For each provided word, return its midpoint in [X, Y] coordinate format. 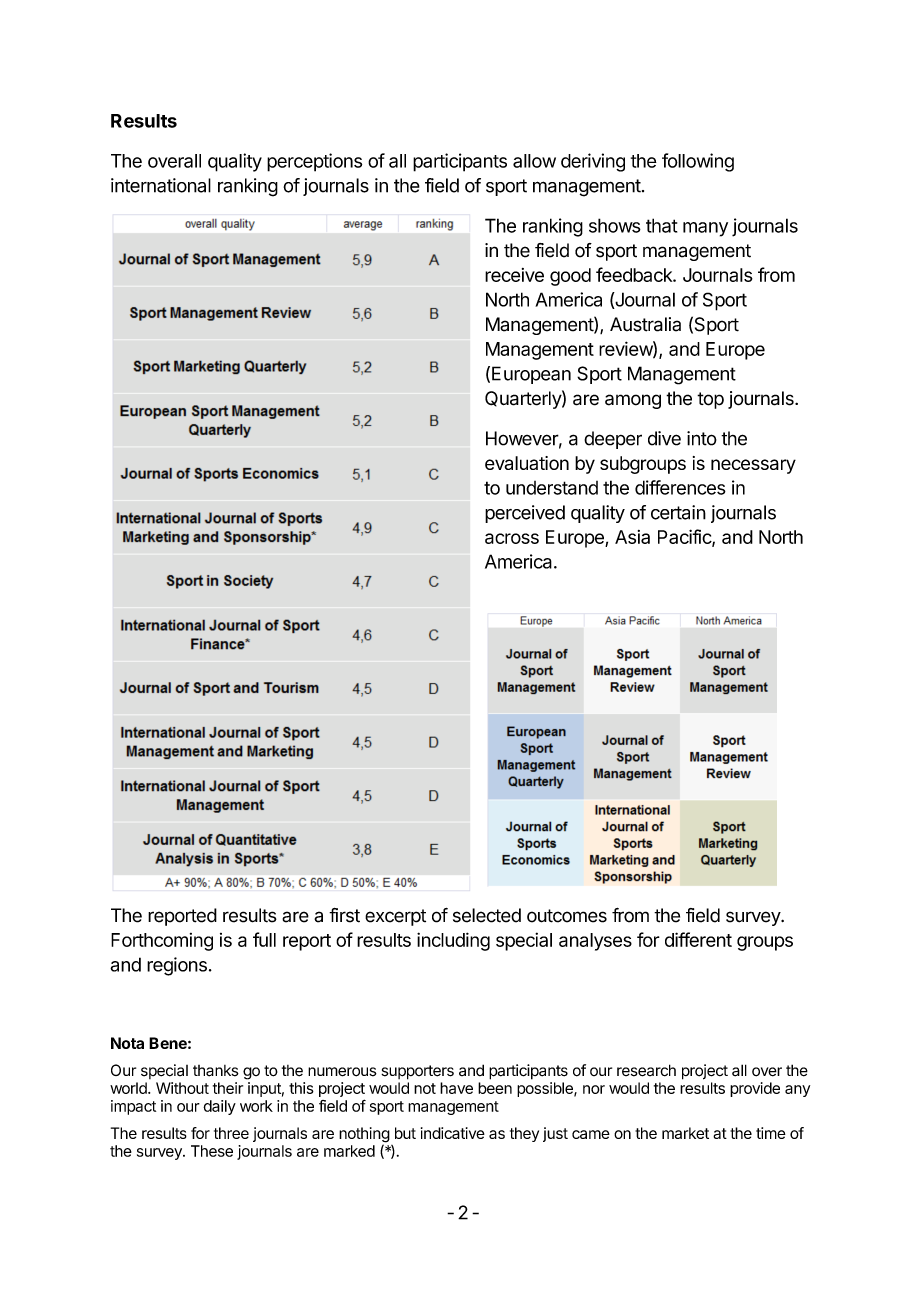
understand [552, 488]
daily [219, 1107]
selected [487, 915]
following [698, 162]
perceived [525, 514]
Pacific [685, 537]
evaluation [527, 463]
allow [534, 161]
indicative [453, 1133]
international [161, 185]
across [512, 538]
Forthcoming [162, 942]
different [698, 939]
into [702, 438]
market [685, 1133]
